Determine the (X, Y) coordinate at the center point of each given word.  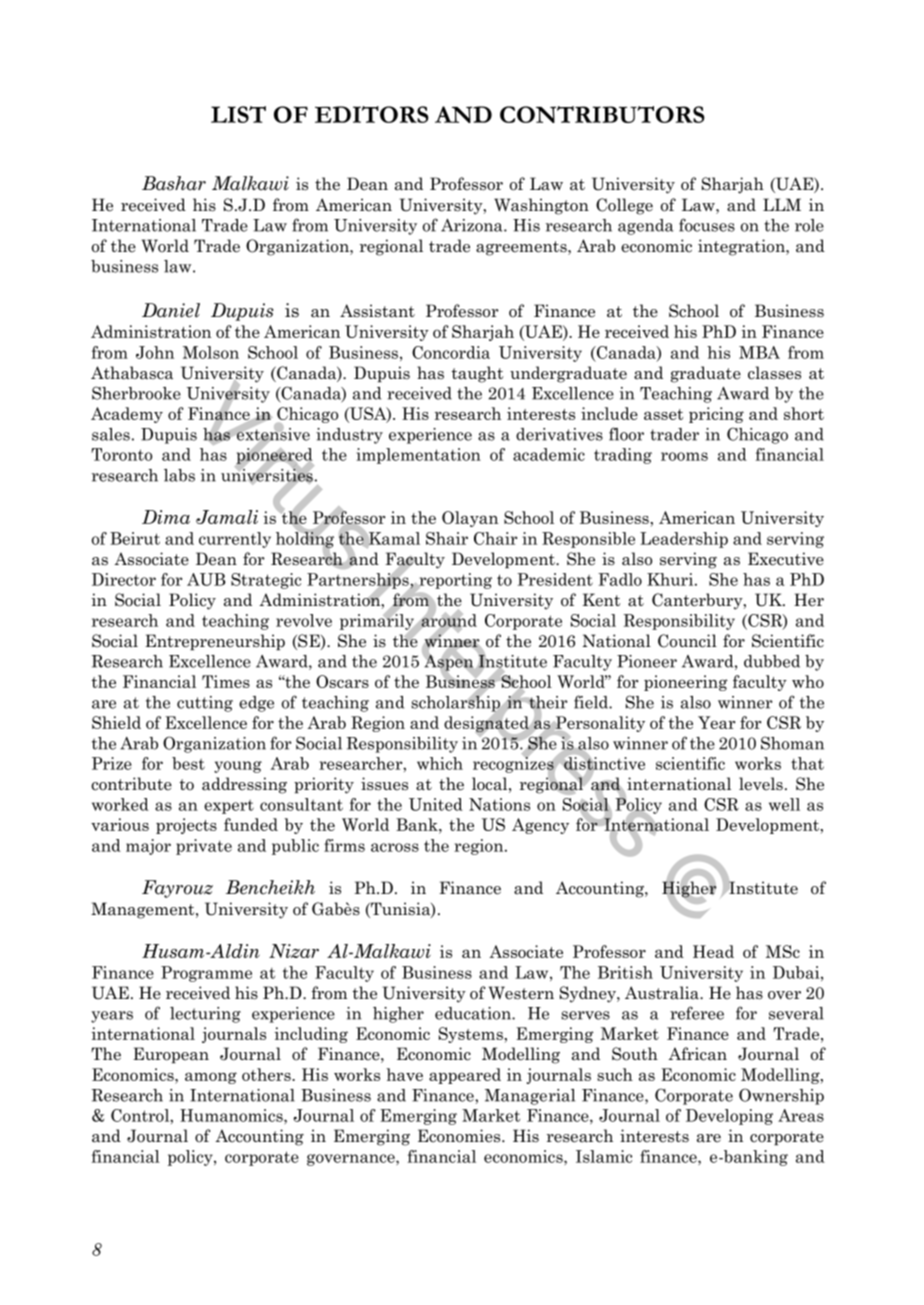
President (555, 579)
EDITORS (372, 114)
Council (687, 641)
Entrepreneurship (215, 642)
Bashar (174, 183)
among (211, 1078)
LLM (782, 204)
